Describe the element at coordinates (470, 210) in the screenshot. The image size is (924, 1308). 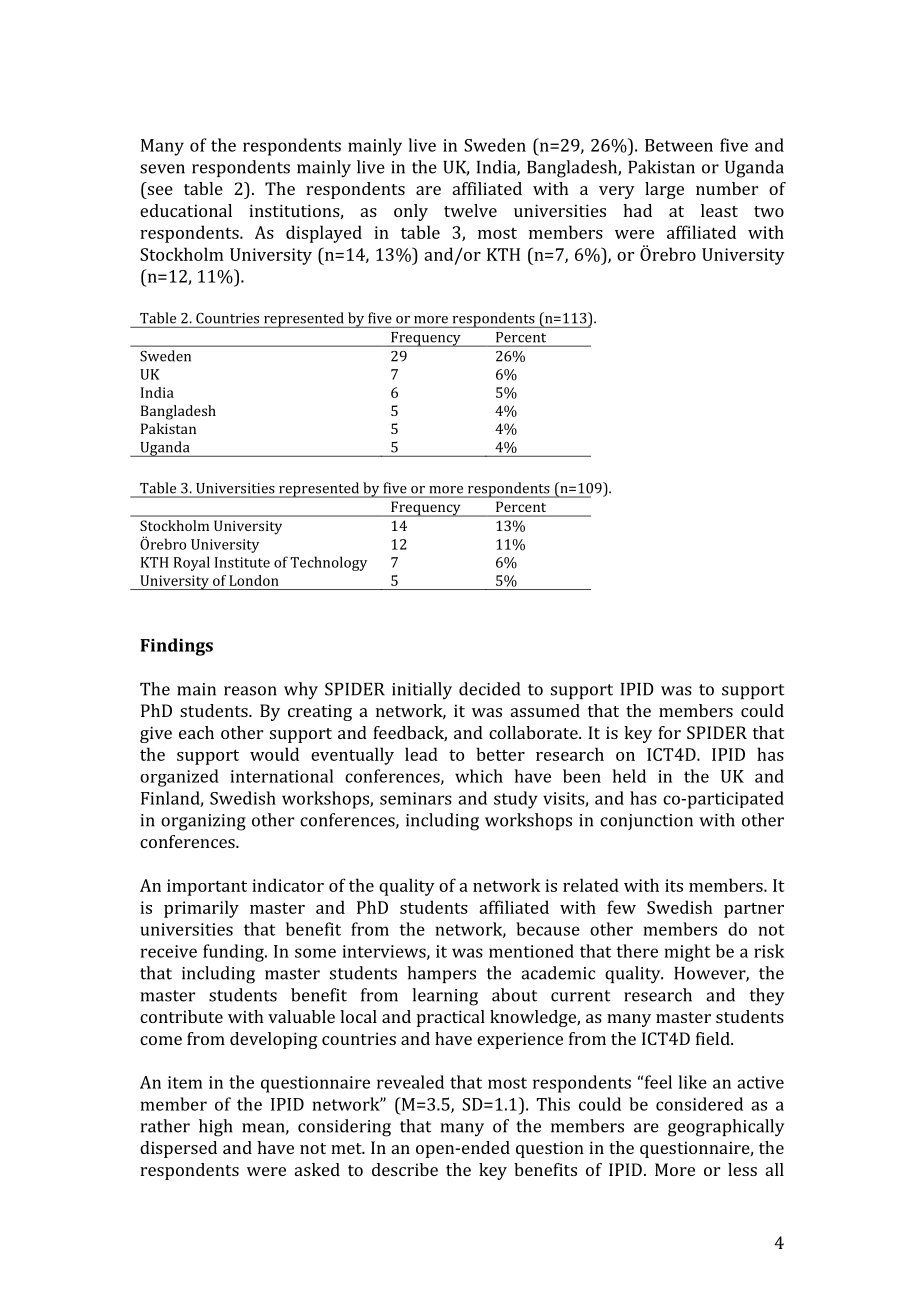
I see `twelve` at that location.
